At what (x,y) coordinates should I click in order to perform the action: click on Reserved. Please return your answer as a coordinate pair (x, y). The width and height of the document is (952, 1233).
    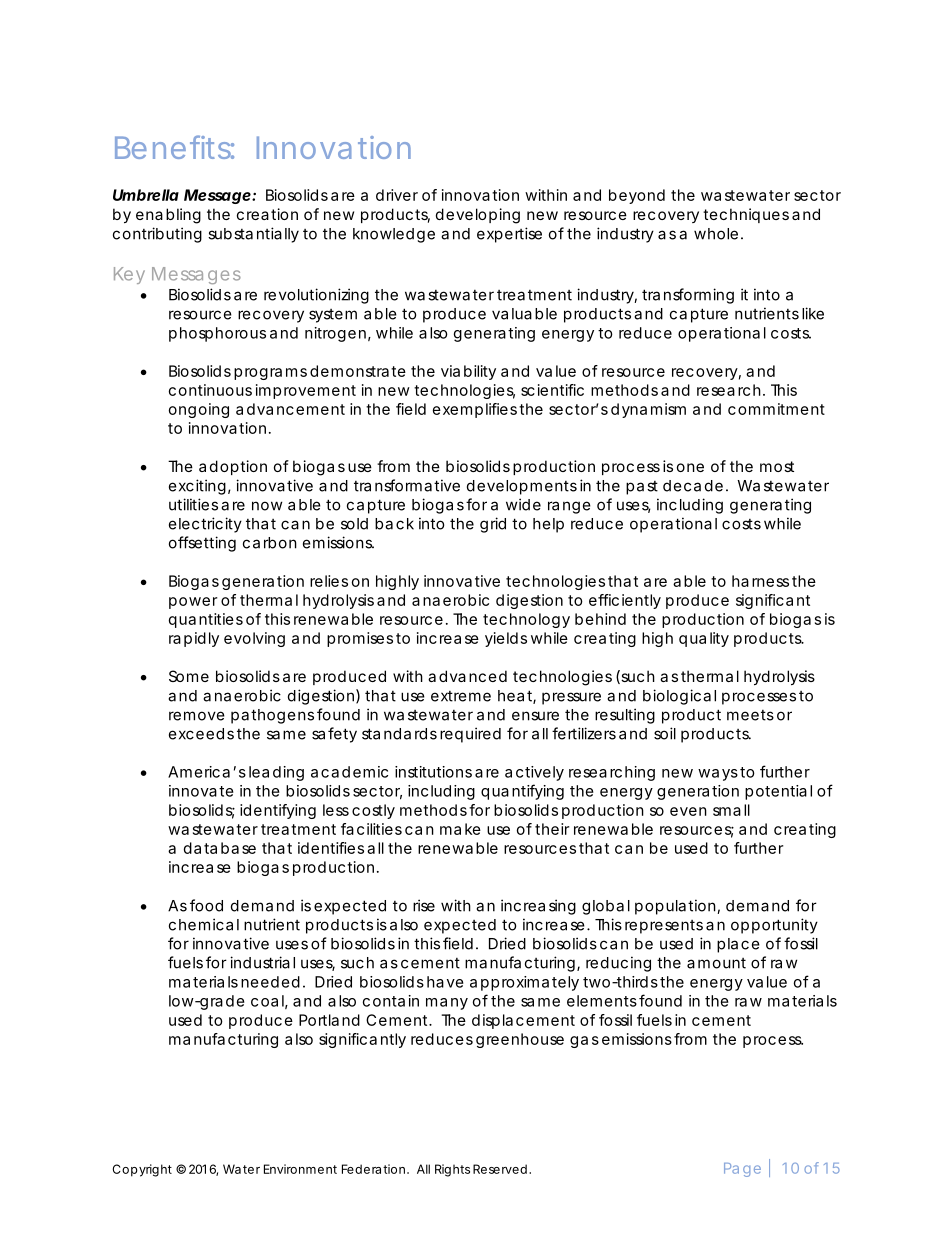
    Looking at the image, I should click on (501, 1169).
